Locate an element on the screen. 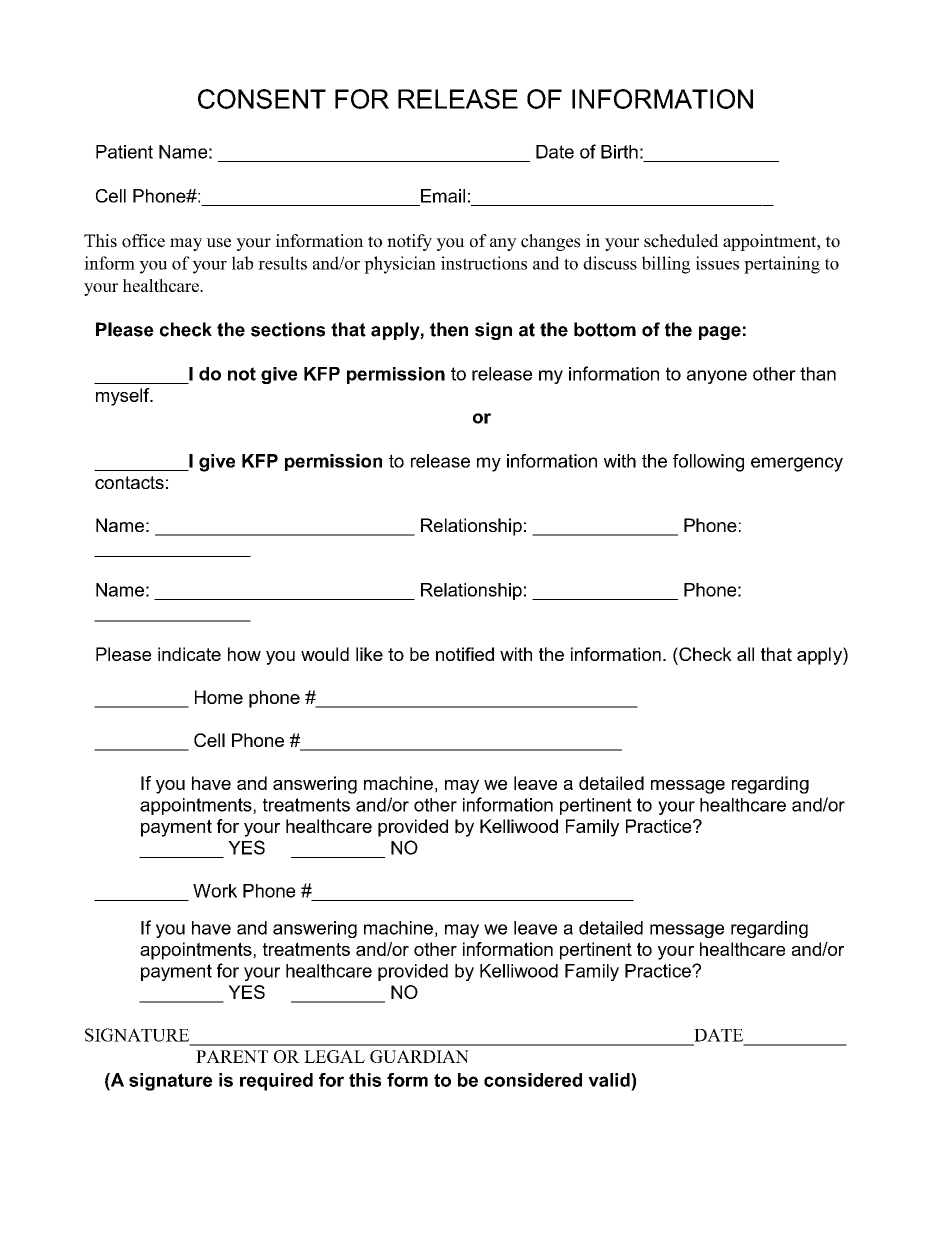 Image resolution: width=952 pixels, height=1233 pixels. then is located at coordinates (449, 329).
